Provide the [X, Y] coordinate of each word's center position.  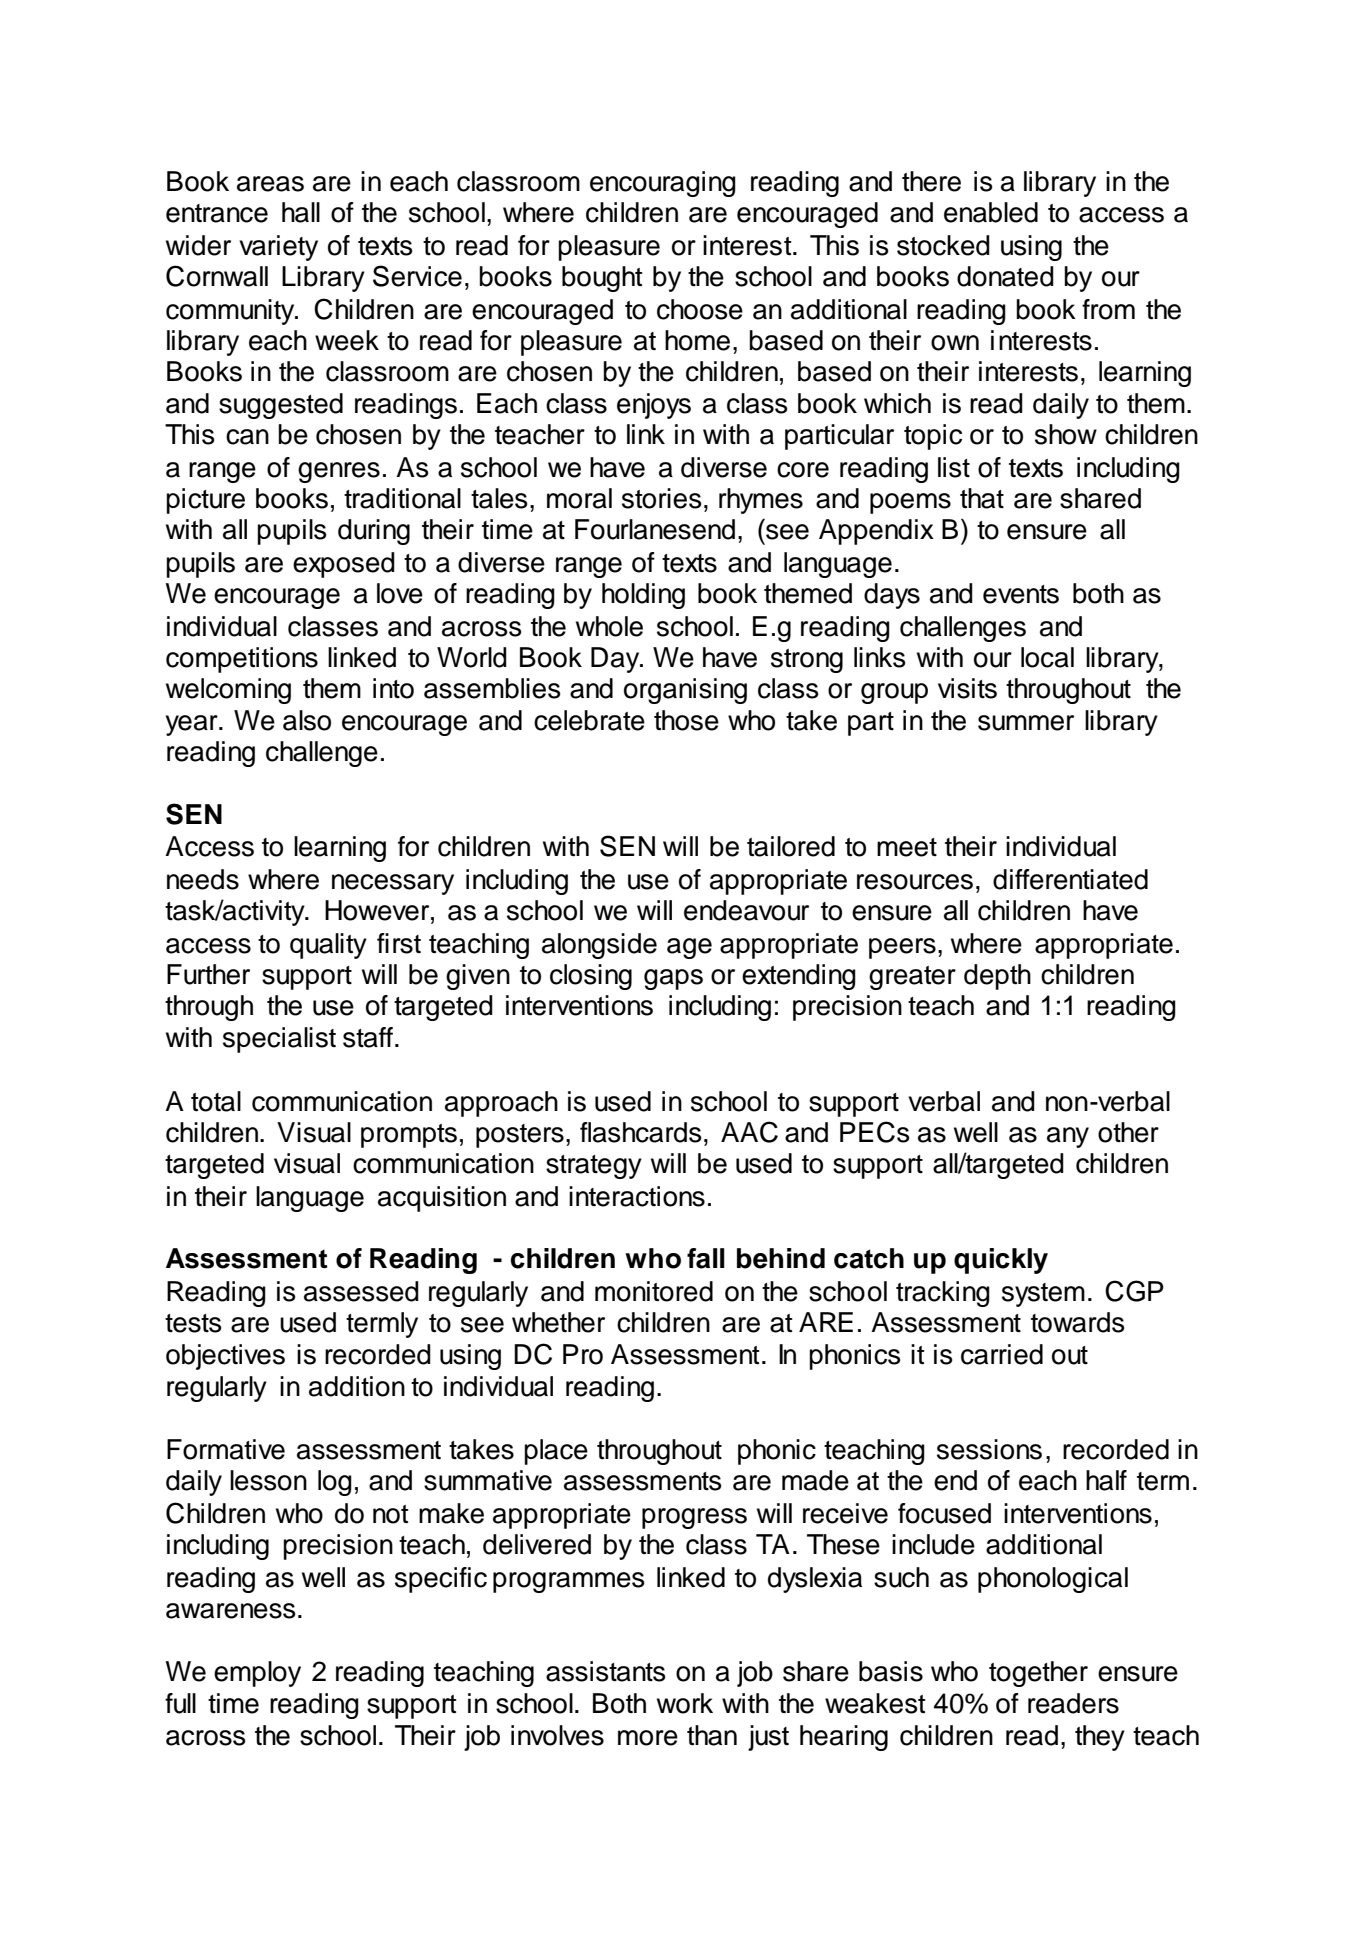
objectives [225, 1357]
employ [257, 1674]
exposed [344, 565]
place [556, 1452]
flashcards [640, 1132]
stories [661, 498]
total [216, 1101]
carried [1002, 1354]
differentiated [1070, 879]
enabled [991, 212]
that [982, 498]
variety [278, 248]
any [1068, 1137]
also [307, 720]
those [686, 720]
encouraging [663, 184]
